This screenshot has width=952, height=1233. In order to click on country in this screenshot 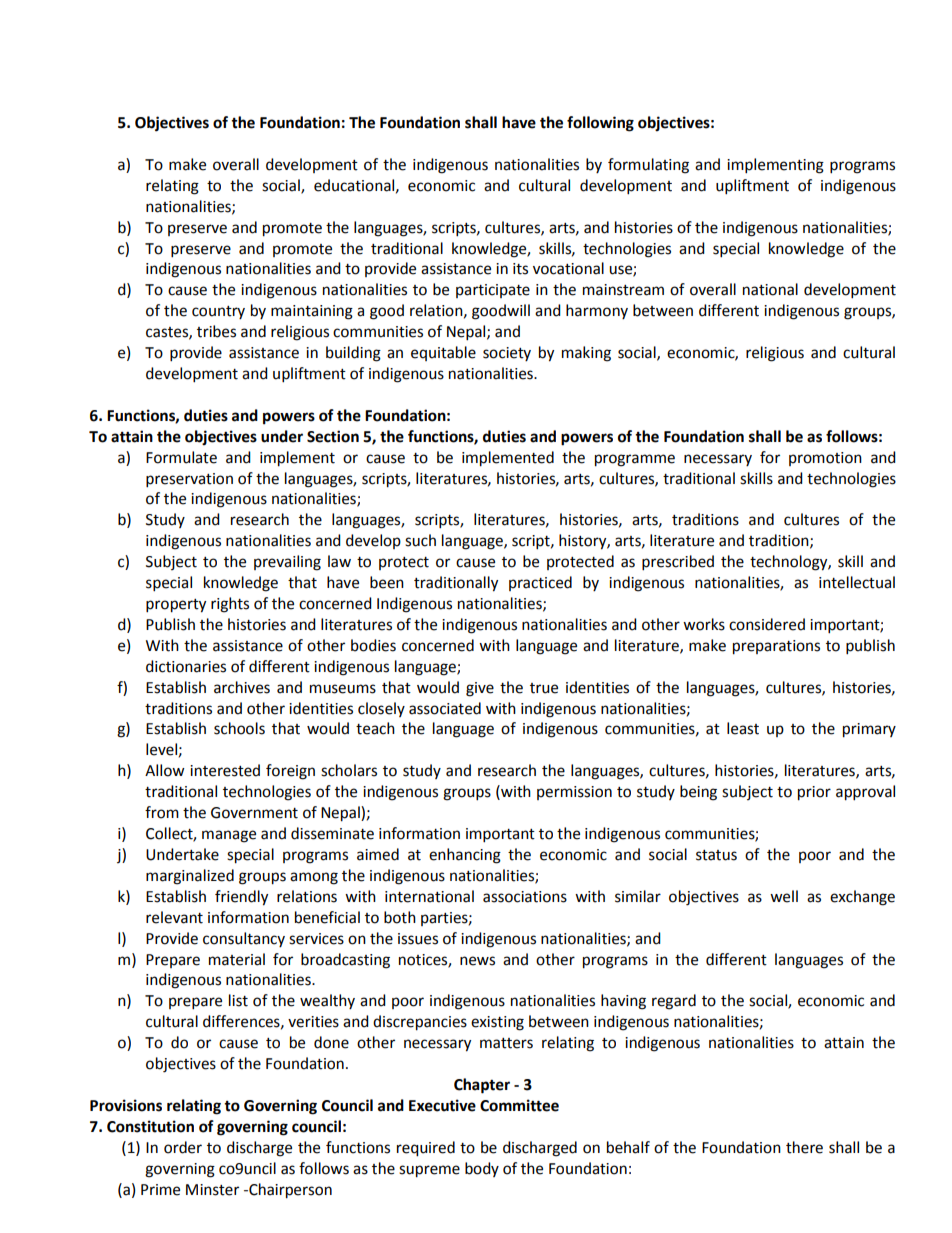, I will do `click(218, 312)`.
